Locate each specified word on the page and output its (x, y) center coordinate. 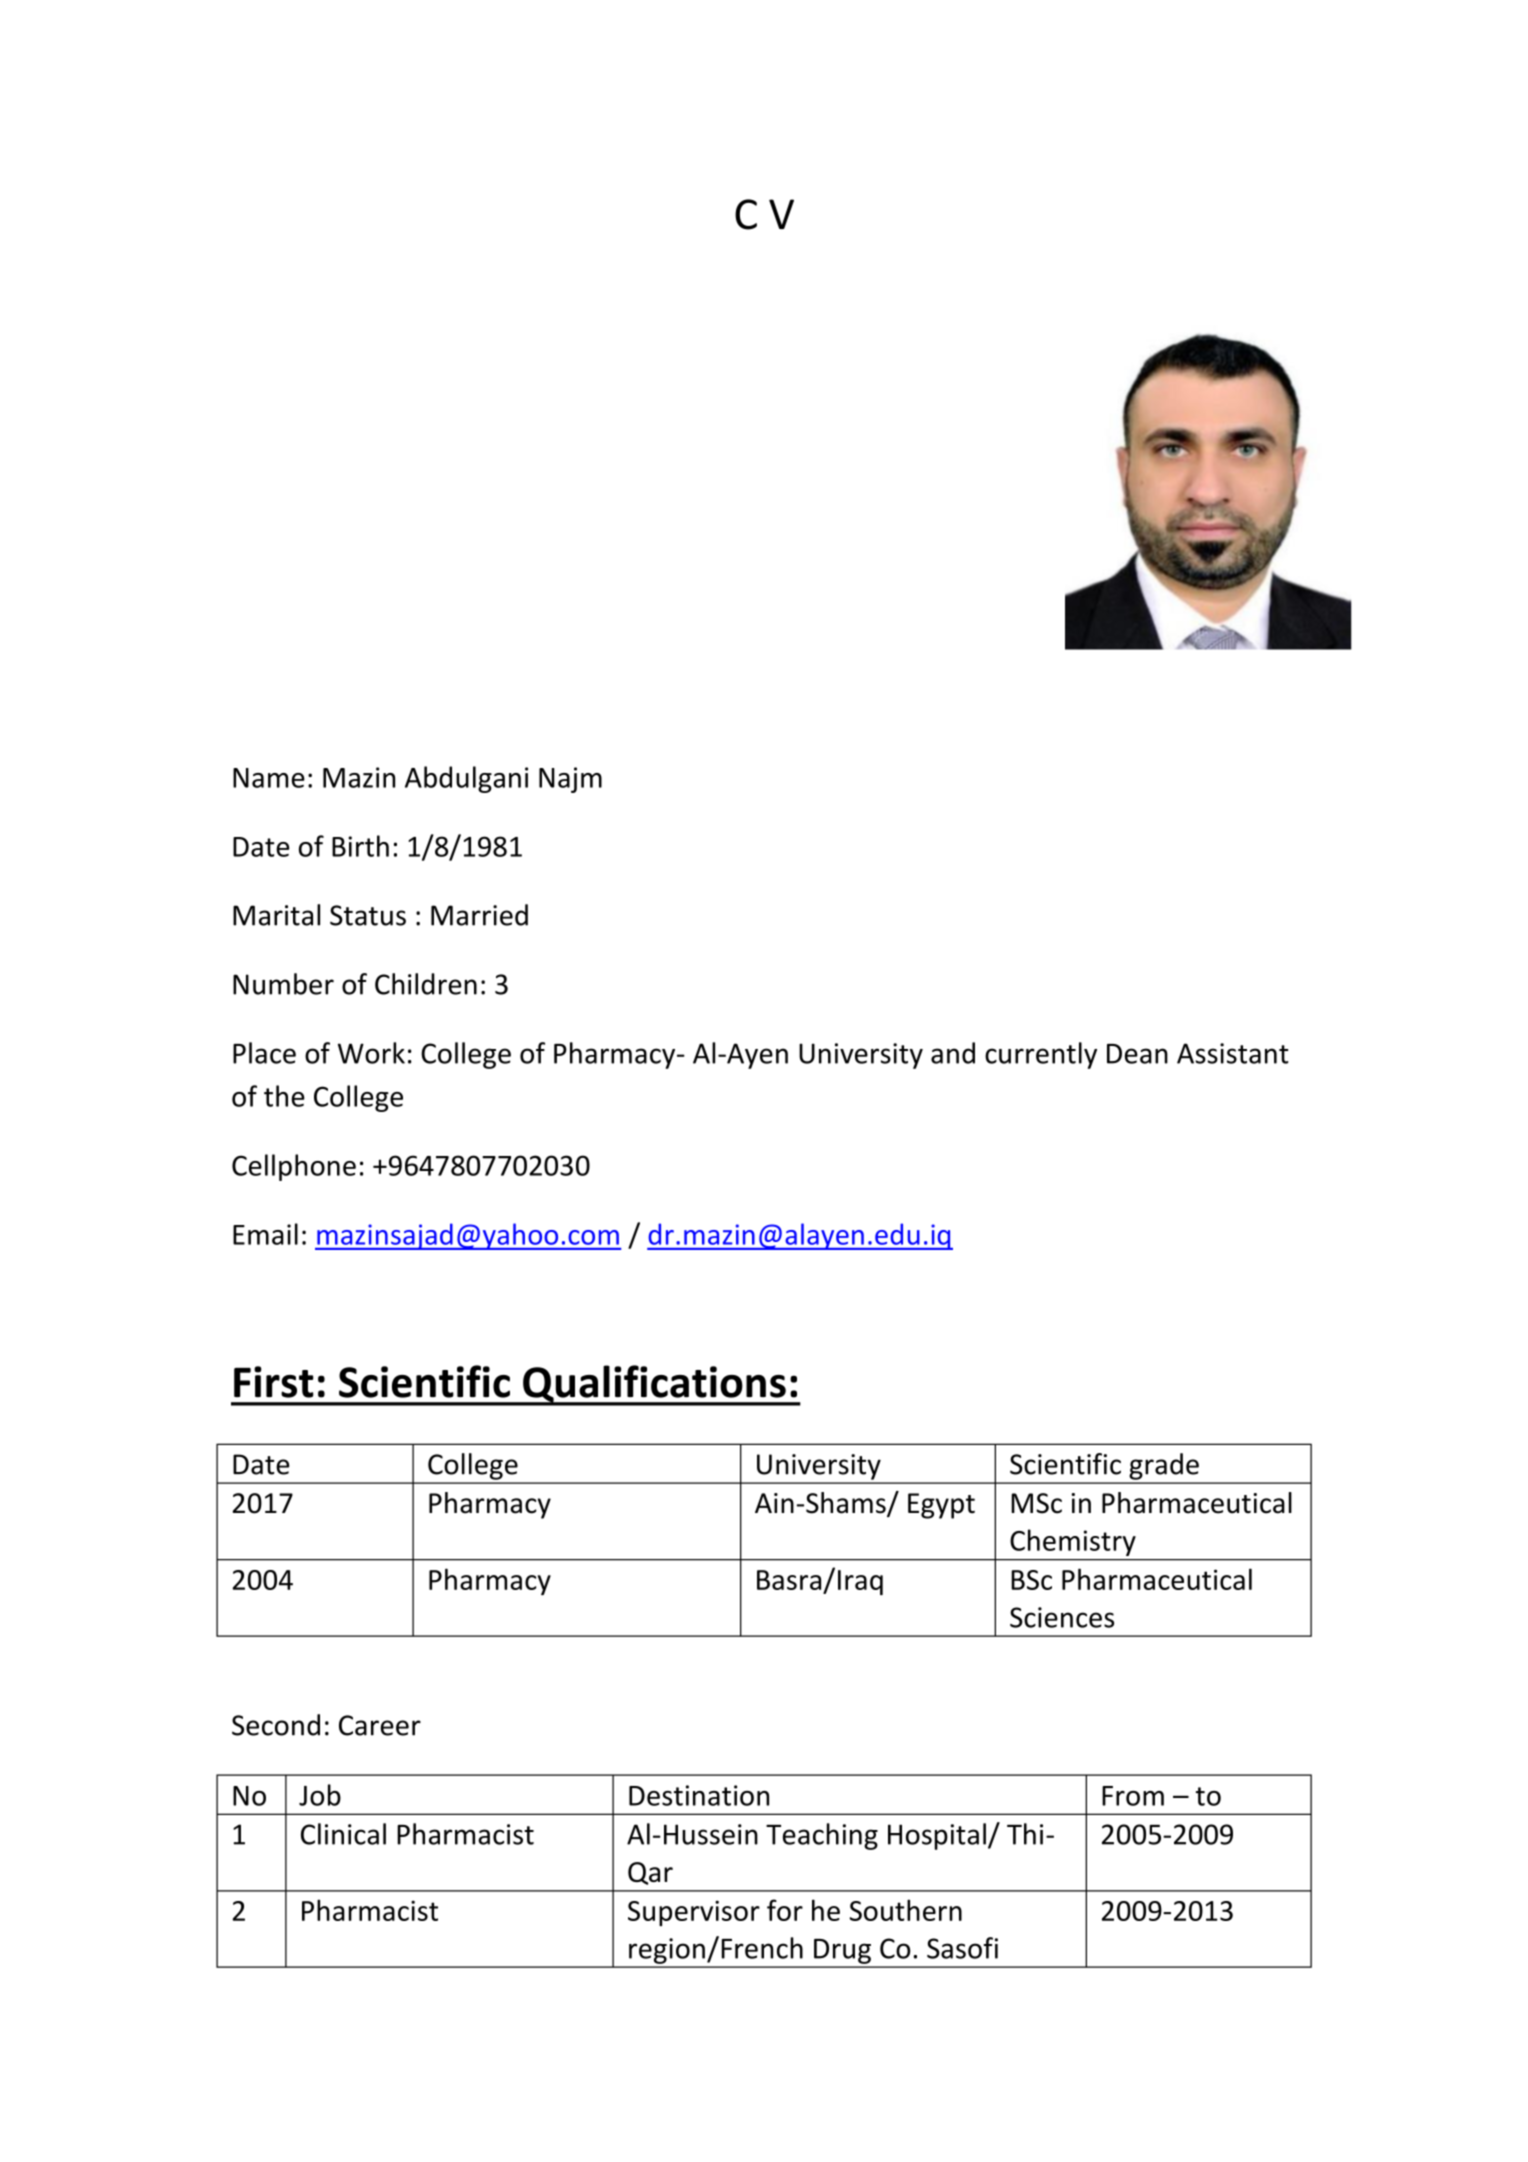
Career (380, 1725)
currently (1041, 1055)
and (953, 1053)
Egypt (941, 1506)
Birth (360, 846)
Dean (1137, 1054)
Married (479, 915)
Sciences (1062, 1617)
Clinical (343, 1834)
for (785, 1910)
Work (371, 1053)
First (274, 1382)
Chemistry (1073, 1542)
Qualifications (654, 1385)
